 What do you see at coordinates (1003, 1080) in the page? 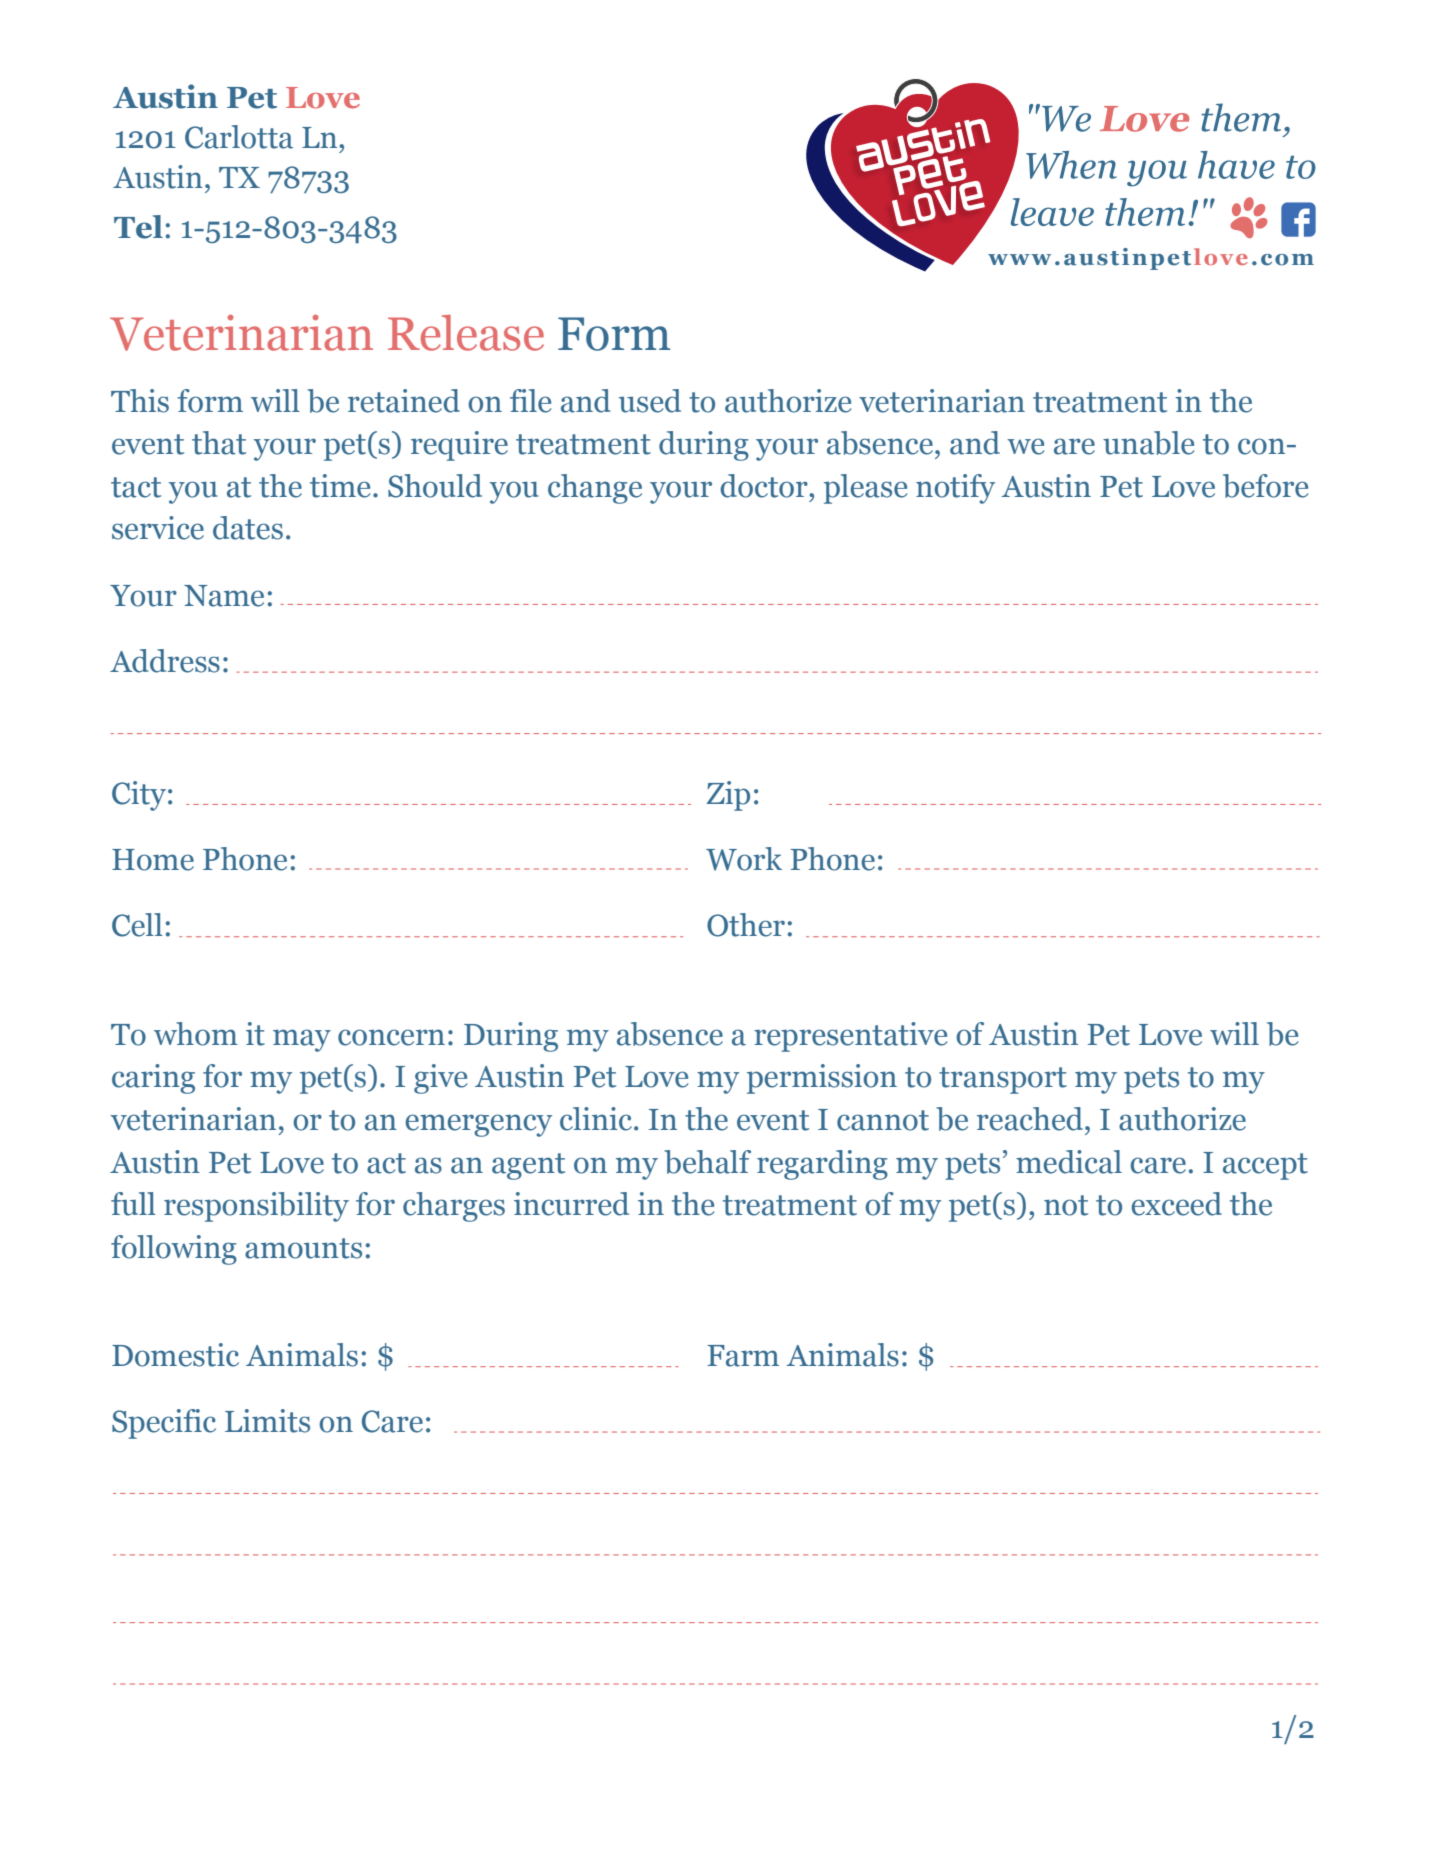
I see `transport` at bounding box center [1003, 1080].
